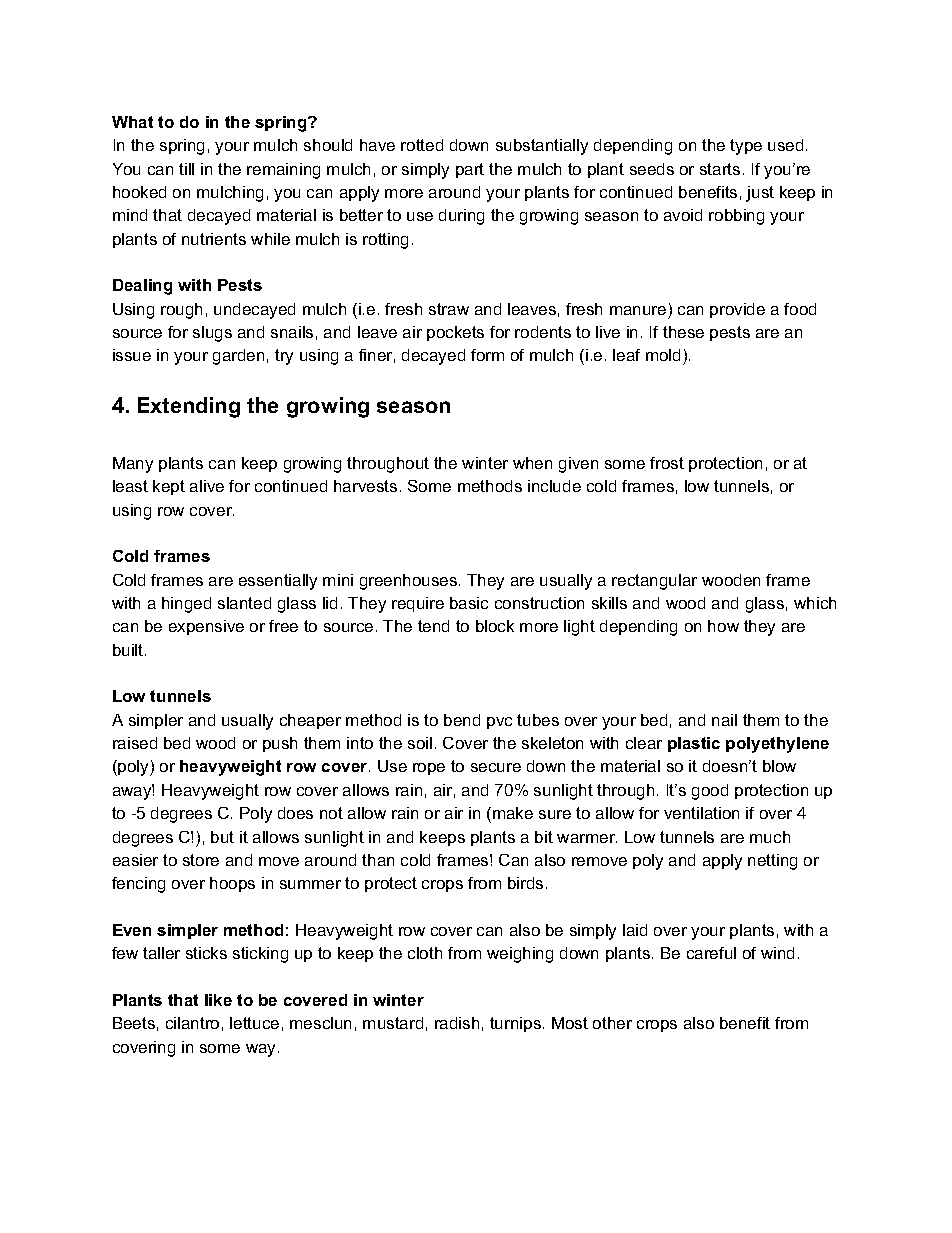 This screenshot has height=1233, width=952. What do you see at coordinates (469, 603) in the screenshot?
I see `basic` at bounding box center [469, 603].
